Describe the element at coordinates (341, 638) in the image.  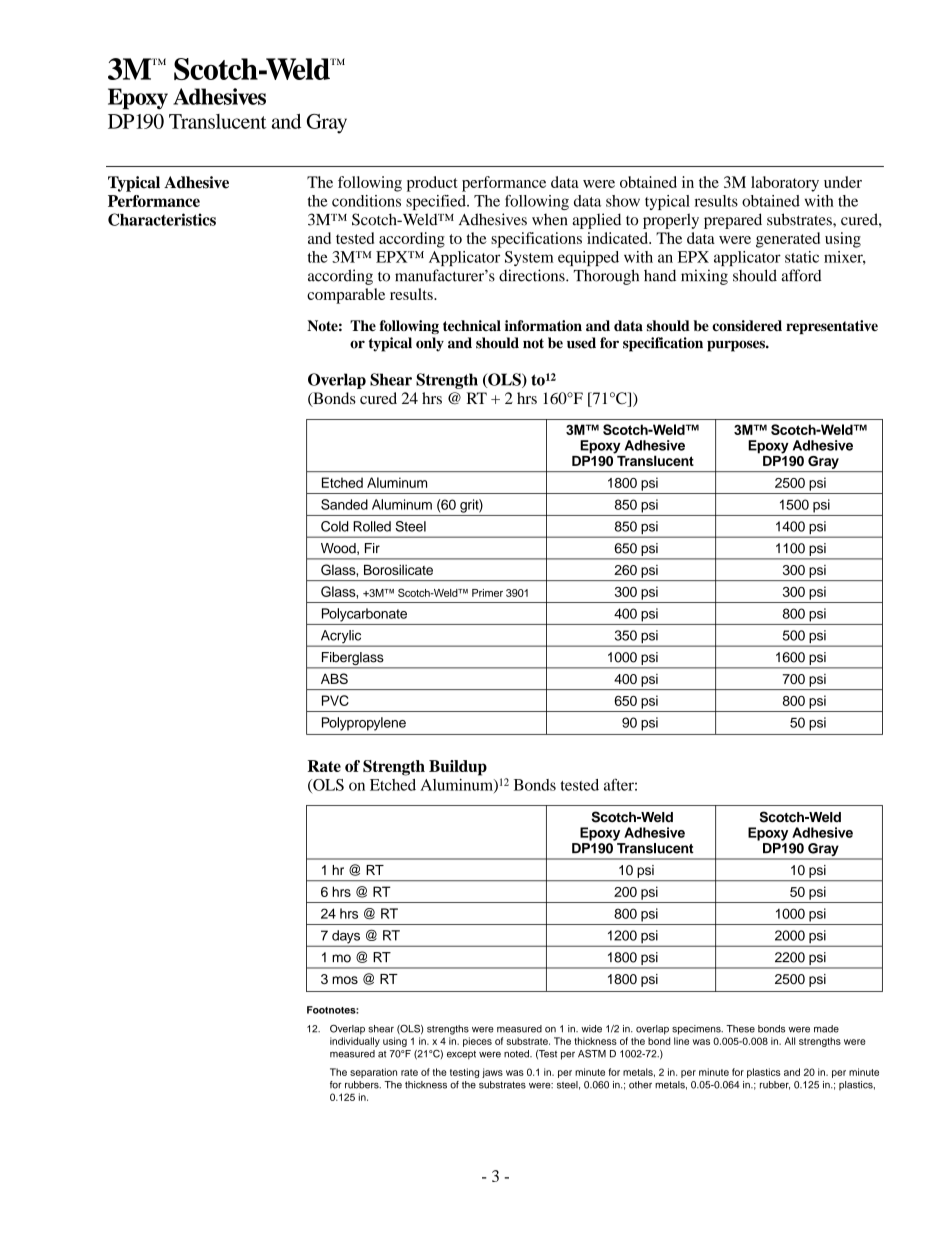
I see `Acrylic` at that location.
